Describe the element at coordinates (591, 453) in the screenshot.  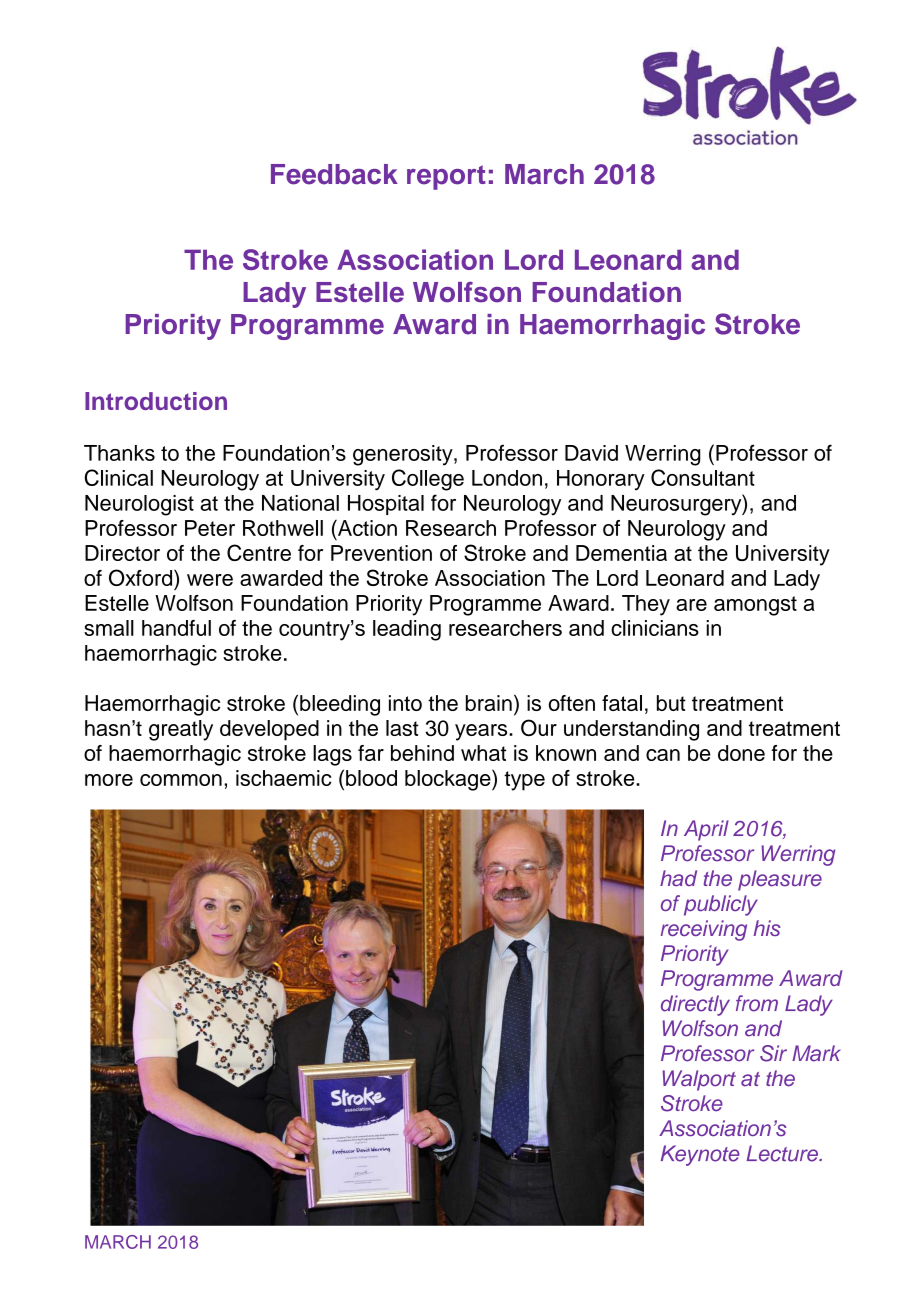
I see `David` at that location.
